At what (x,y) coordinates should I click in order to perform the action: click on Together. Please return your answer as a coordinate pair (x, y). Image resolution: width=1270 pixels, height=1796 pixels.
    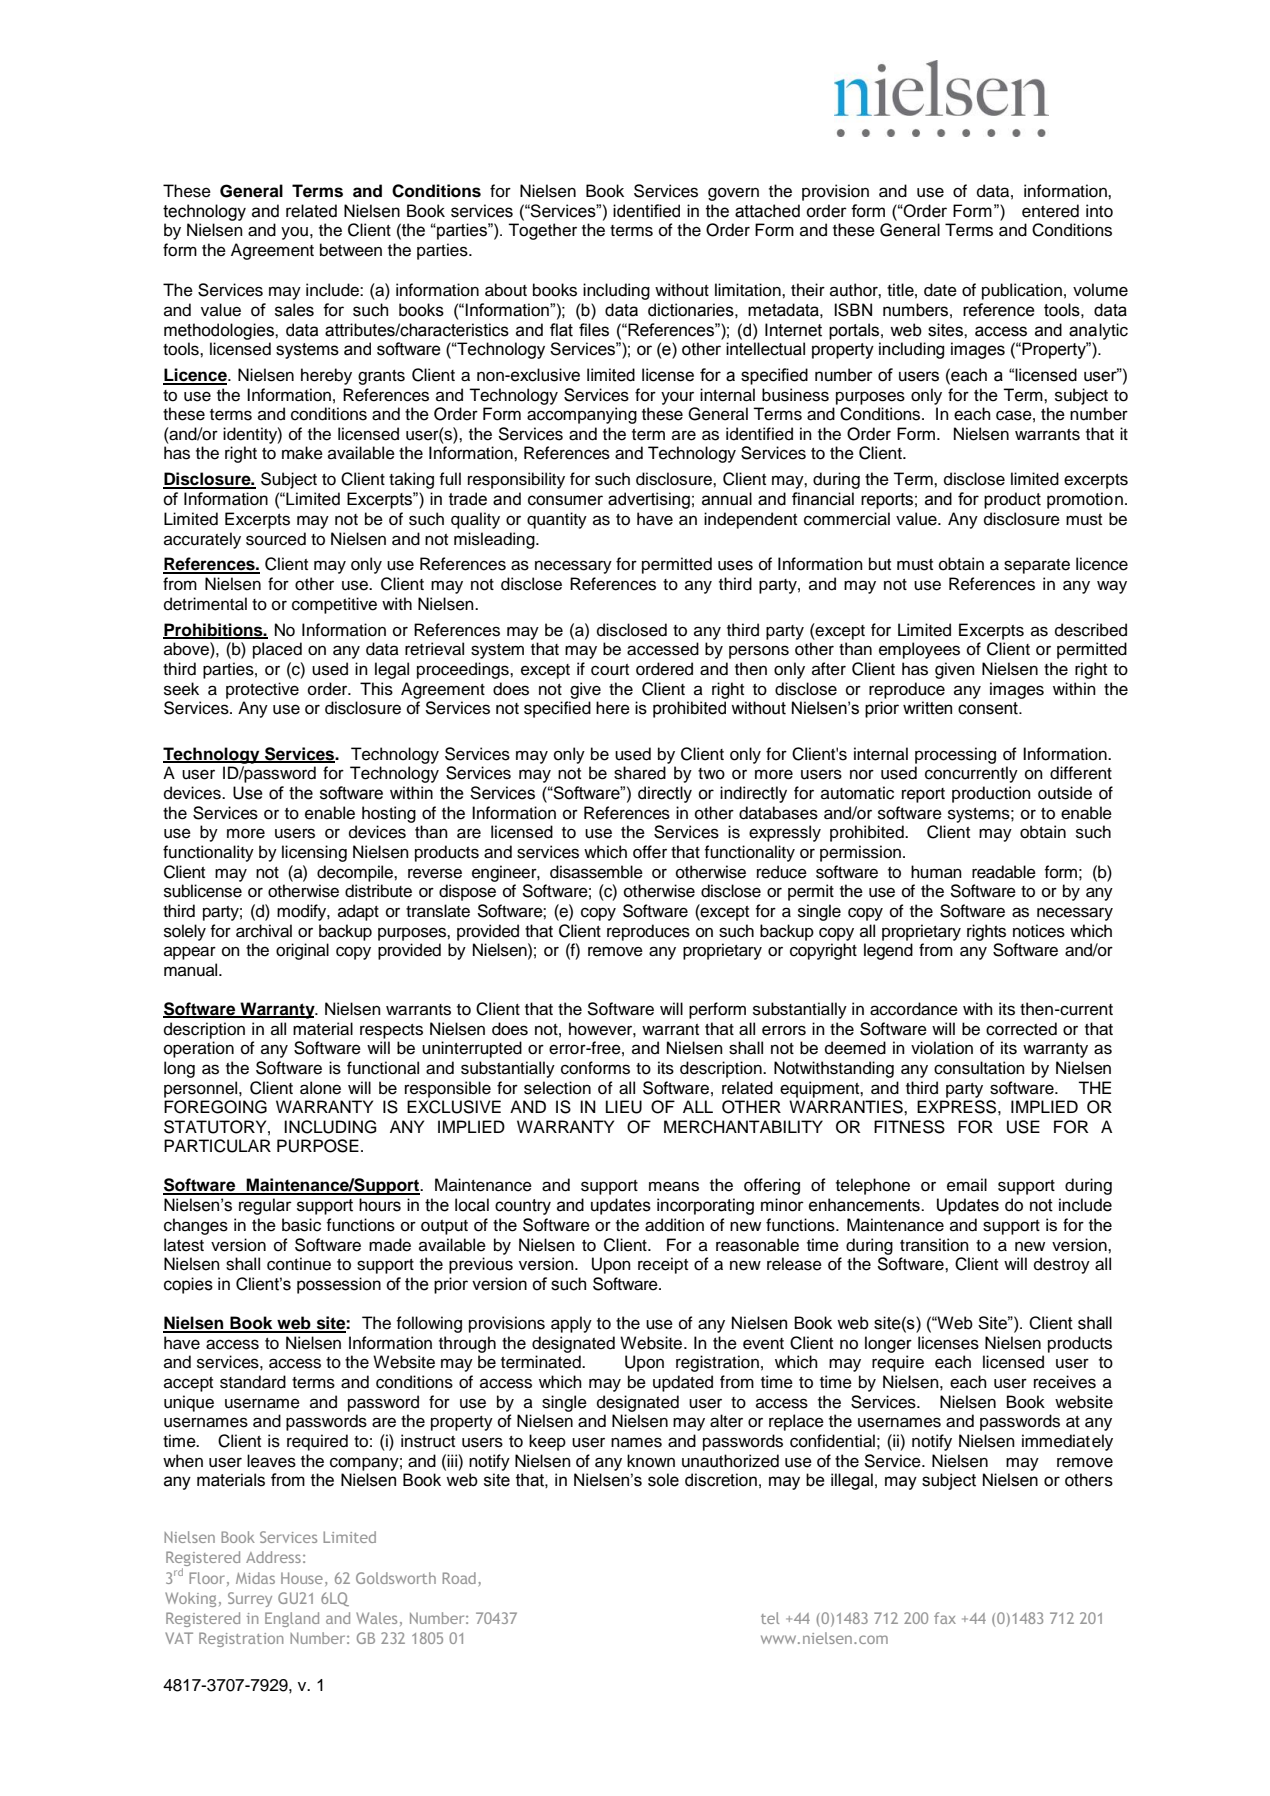
    Looking at the image, I should click on (542, 231).
